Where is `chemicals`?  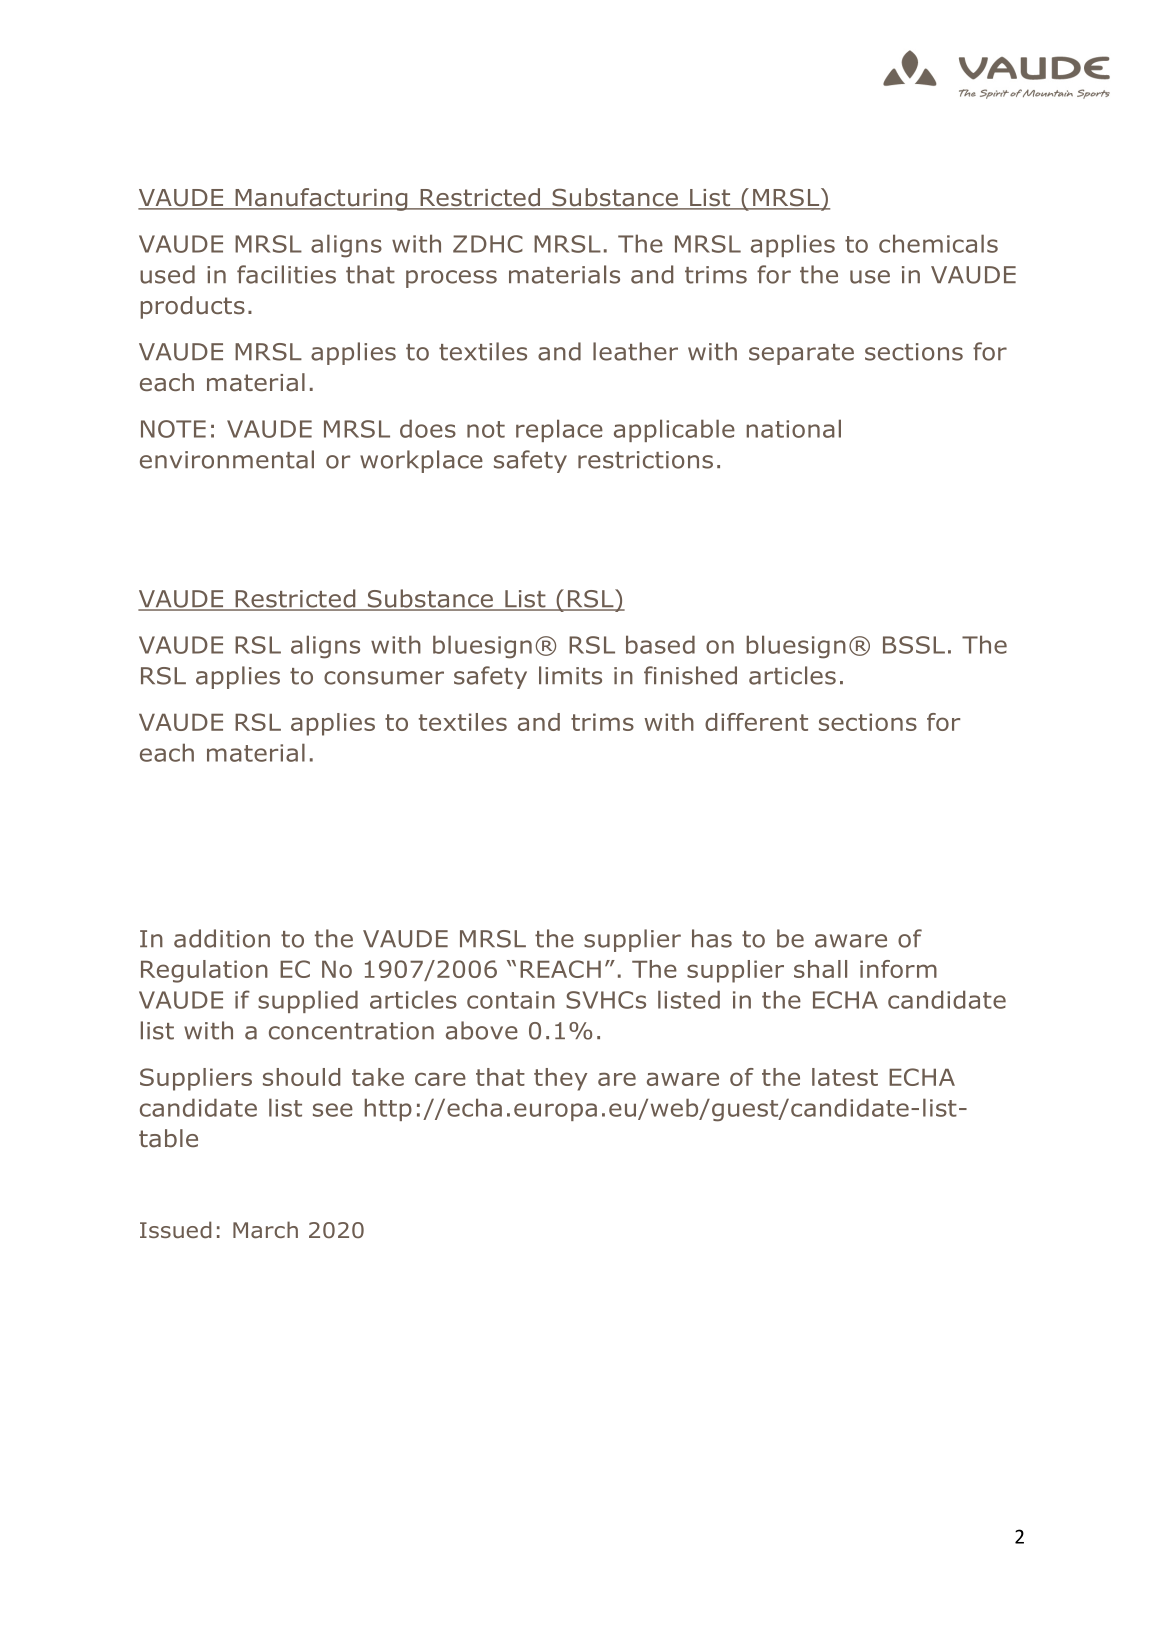
chemicals is located at coordinates (938, 243).
